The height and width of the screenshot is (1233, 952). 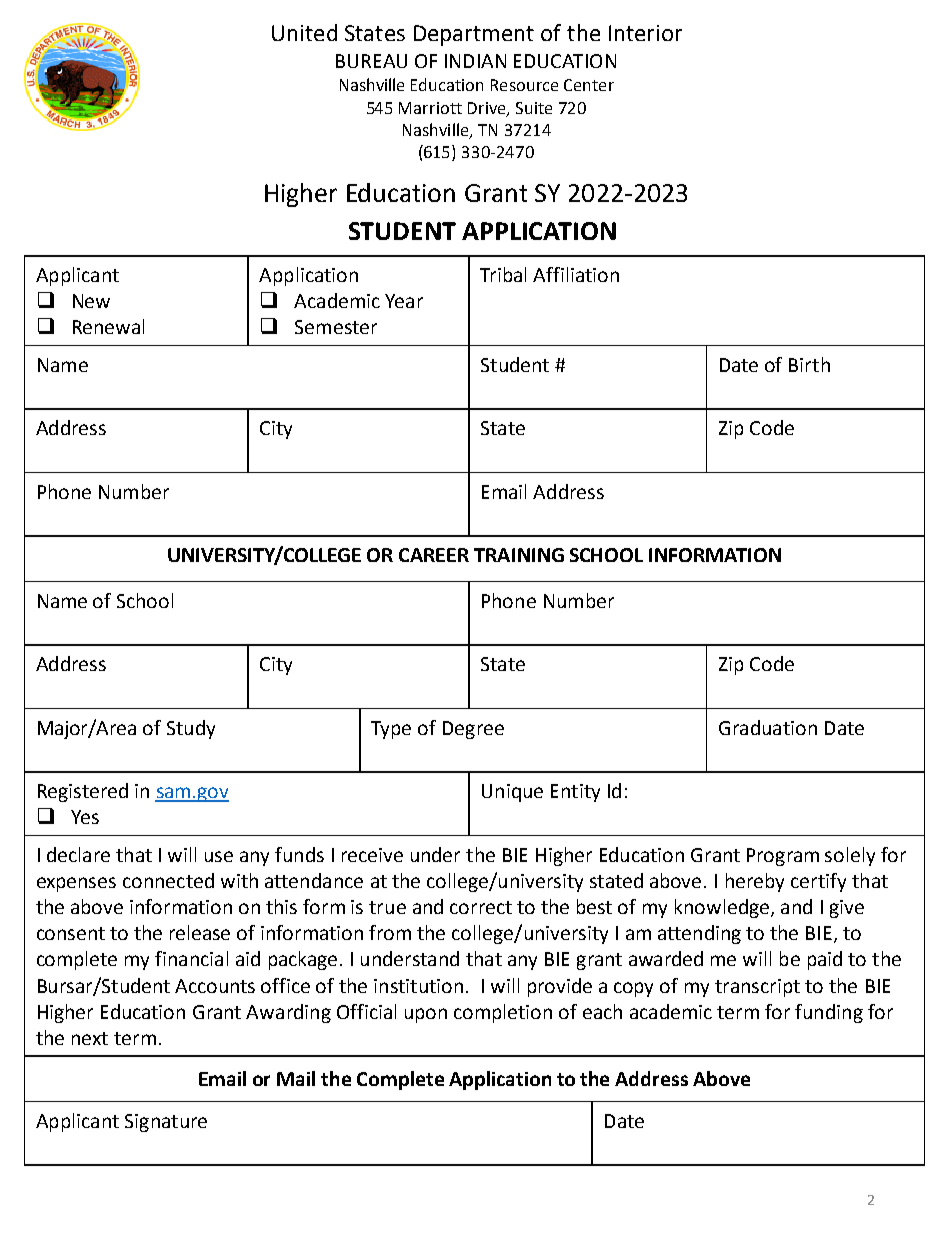 What do you see at coordinates (219, 856) in the screenshot?
I see `use` at bounding box center [219, 856].
